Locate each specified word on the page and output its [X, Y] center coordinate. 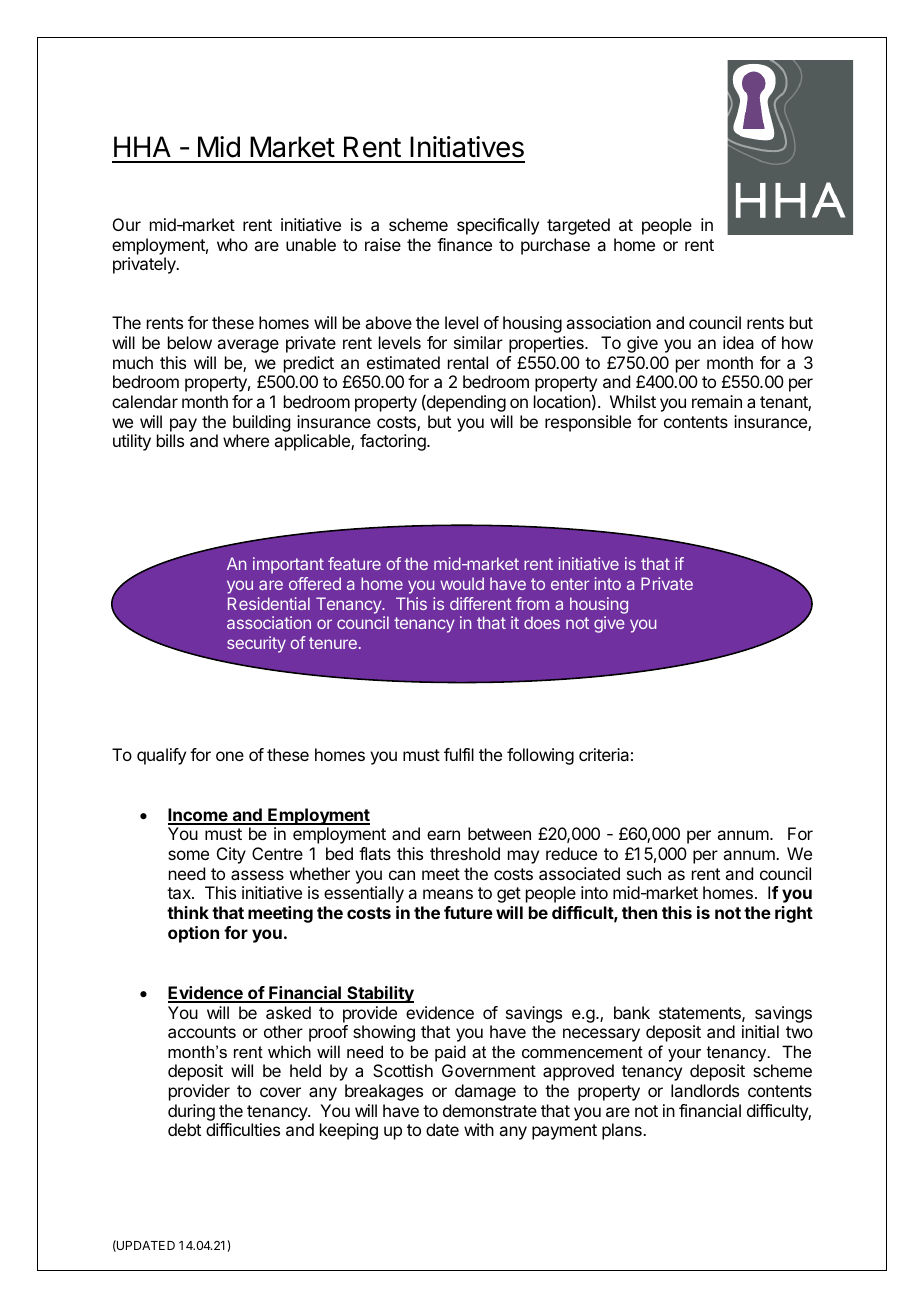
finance [464, 244]
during [191, 1112]
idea [738, 342]
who [232, 244]
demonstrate [490, 1110]
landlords [705, 1090]
